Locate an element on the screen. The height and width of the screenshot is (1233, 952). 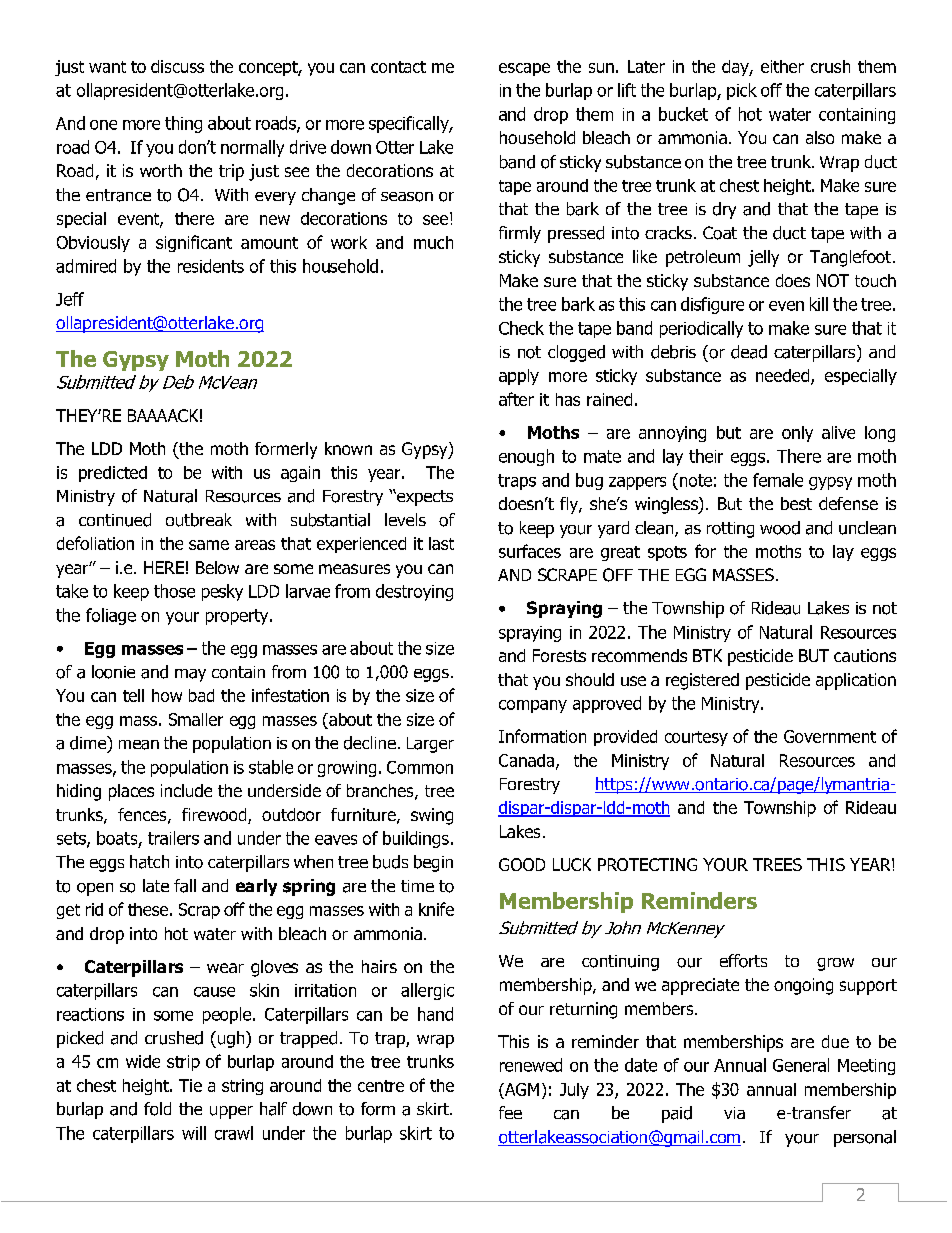
either is located at coordinates (782, 66).
